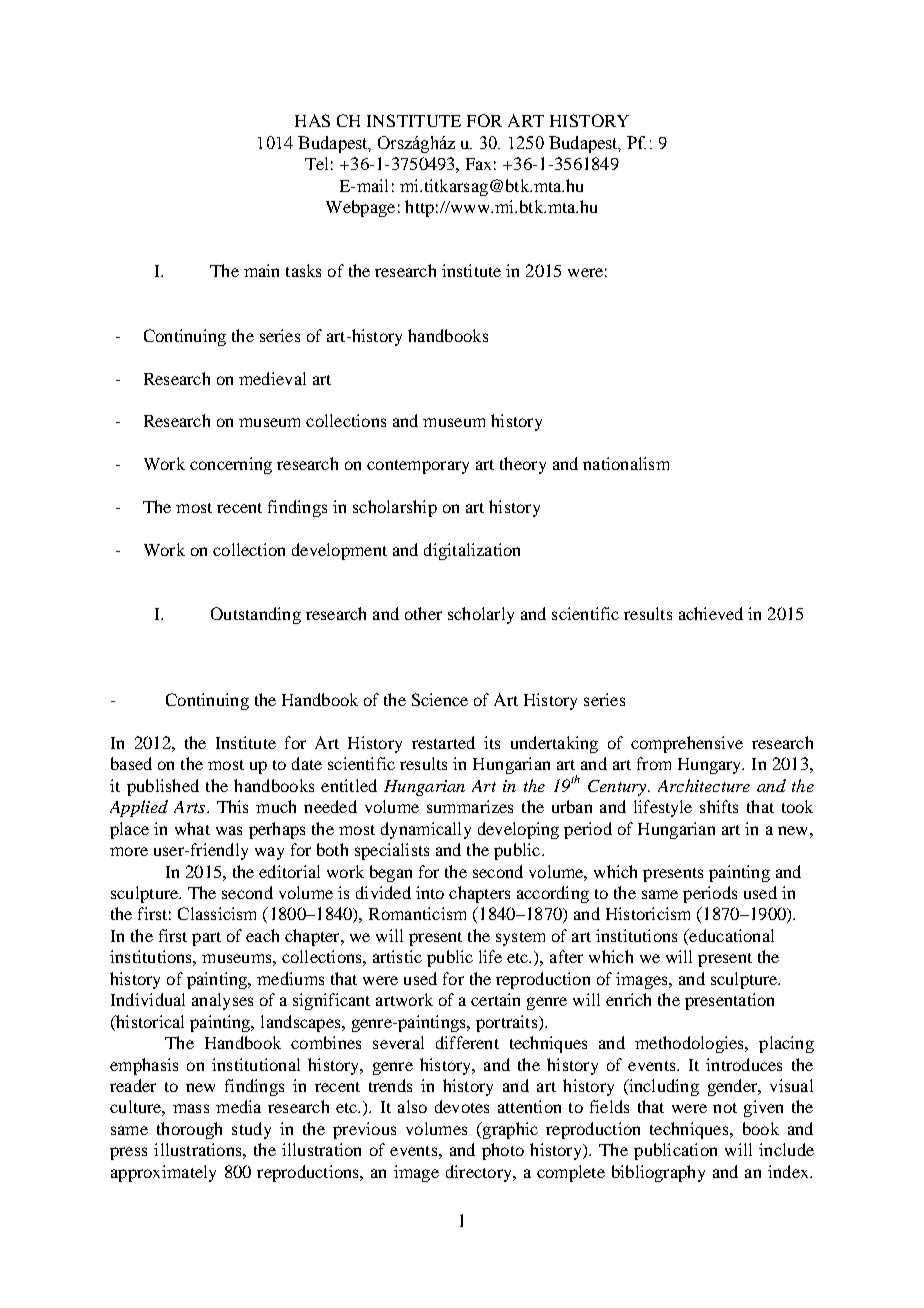  I want to click on Classicism, so click(217, 913).
